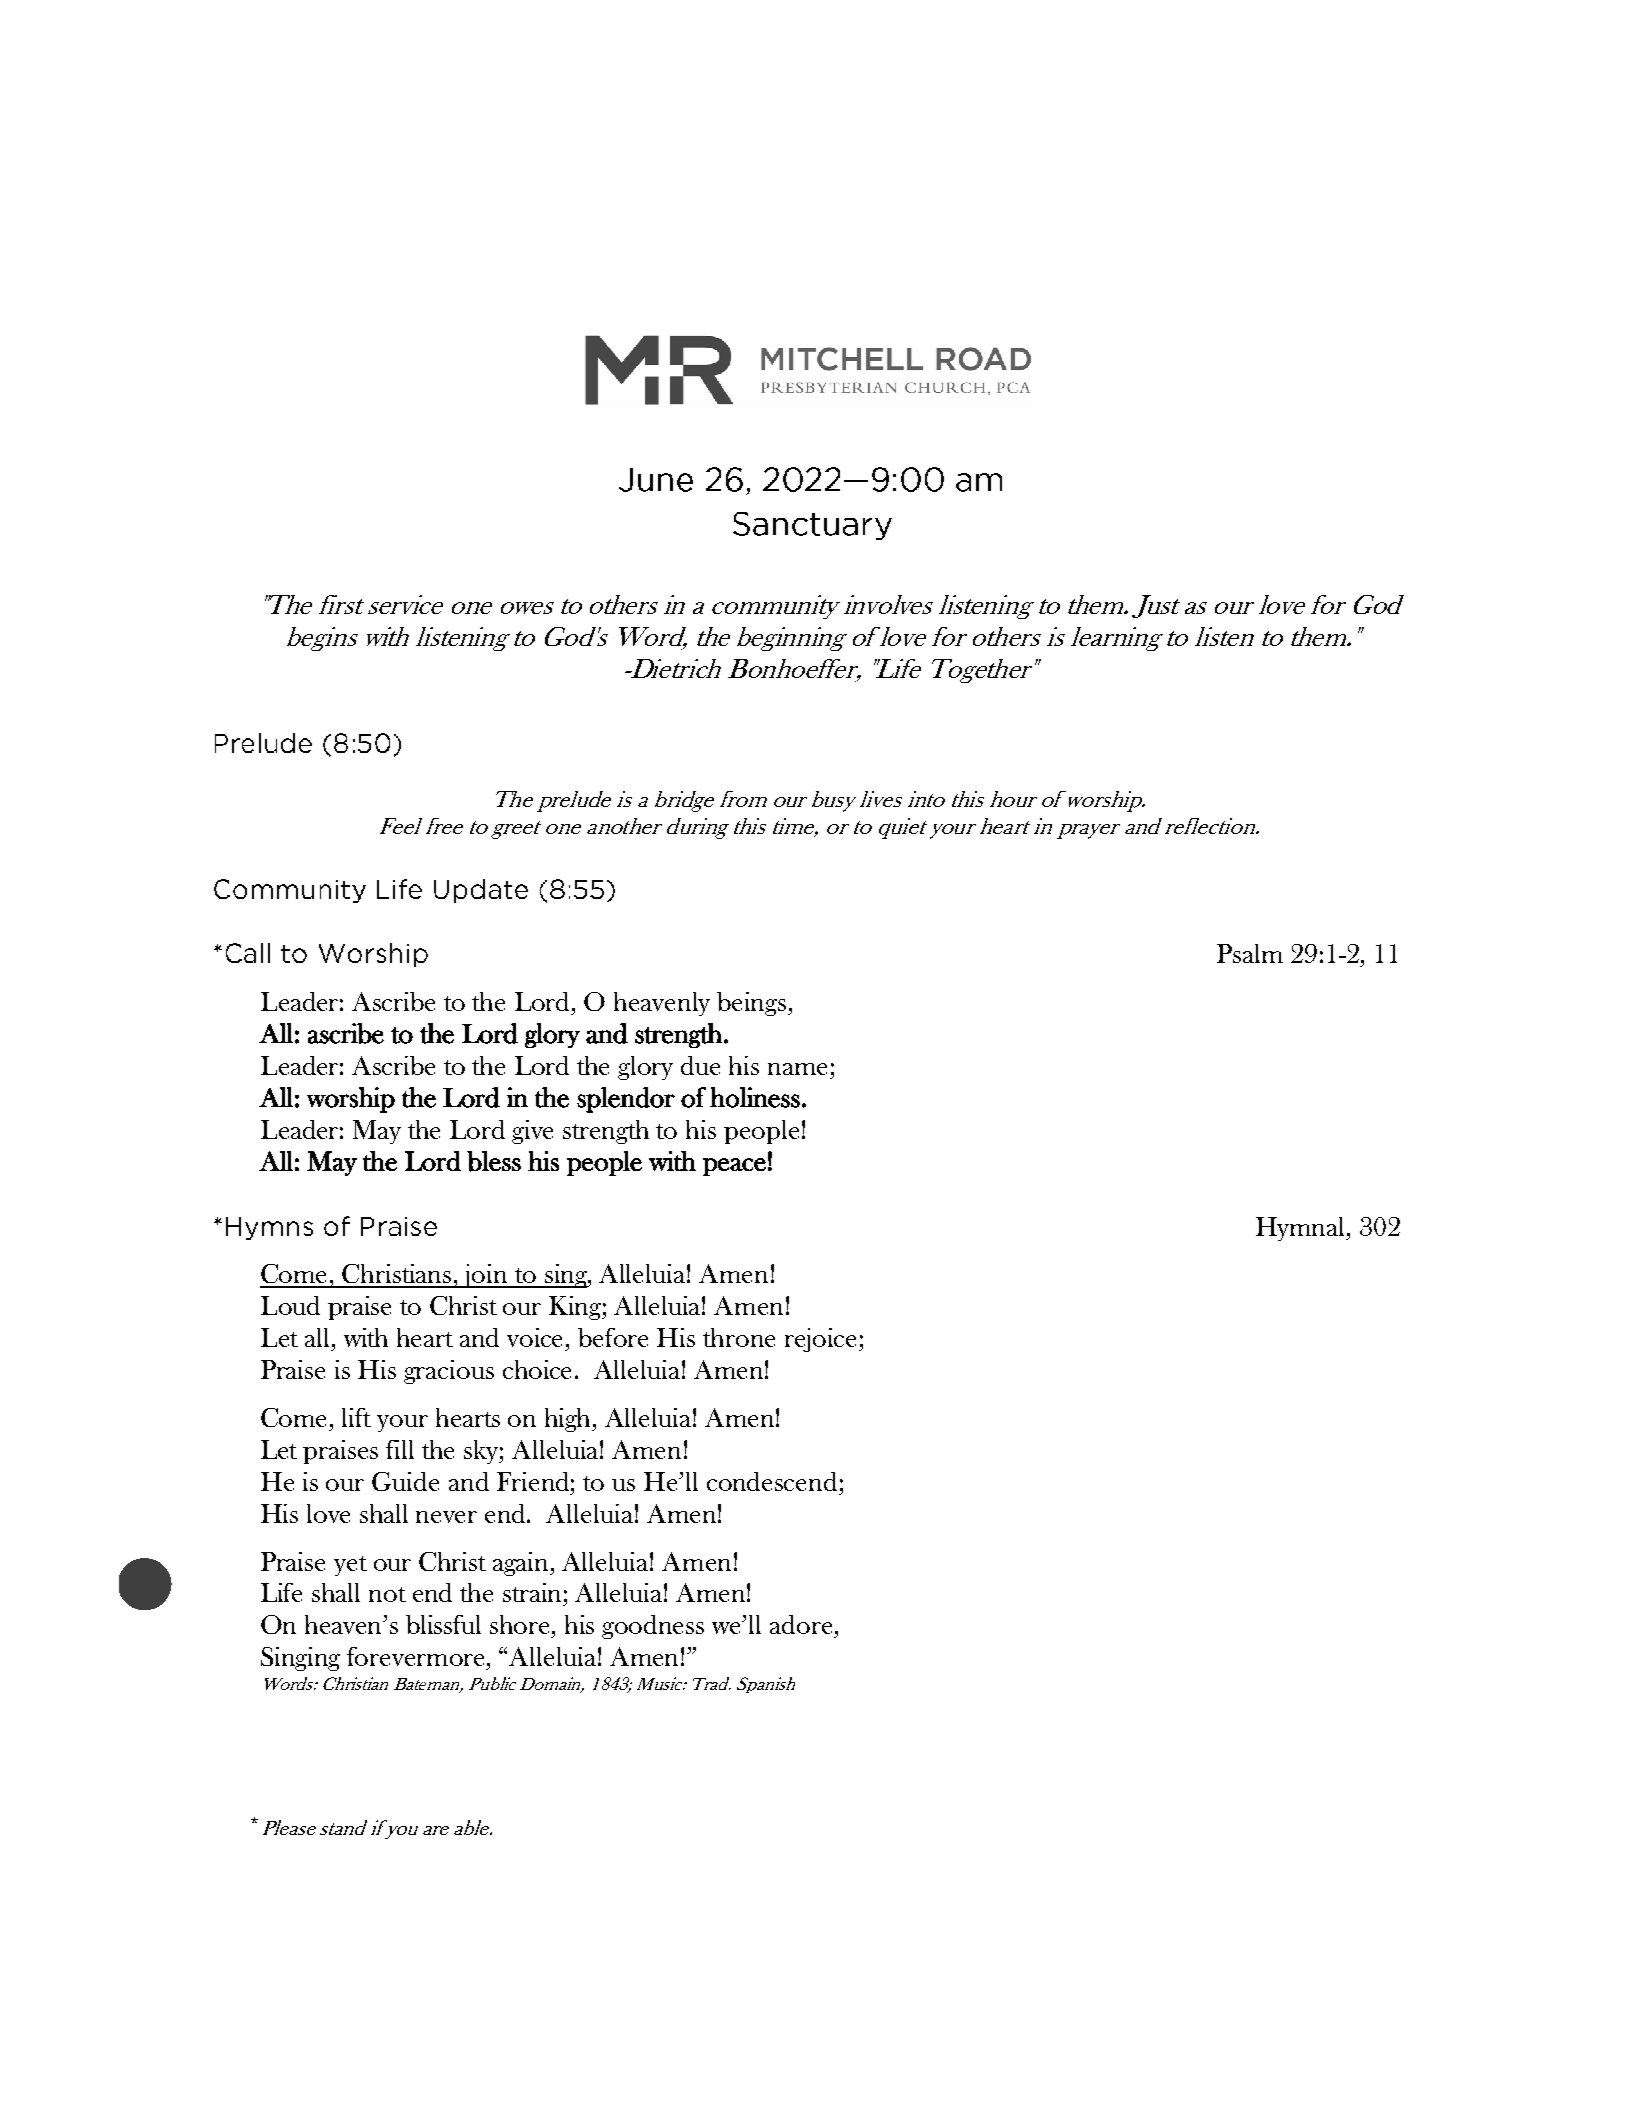 The image size is (1632, 2111). Describe the element at coordinates (653, 1627) in the document. I see `goodness` at that location.
